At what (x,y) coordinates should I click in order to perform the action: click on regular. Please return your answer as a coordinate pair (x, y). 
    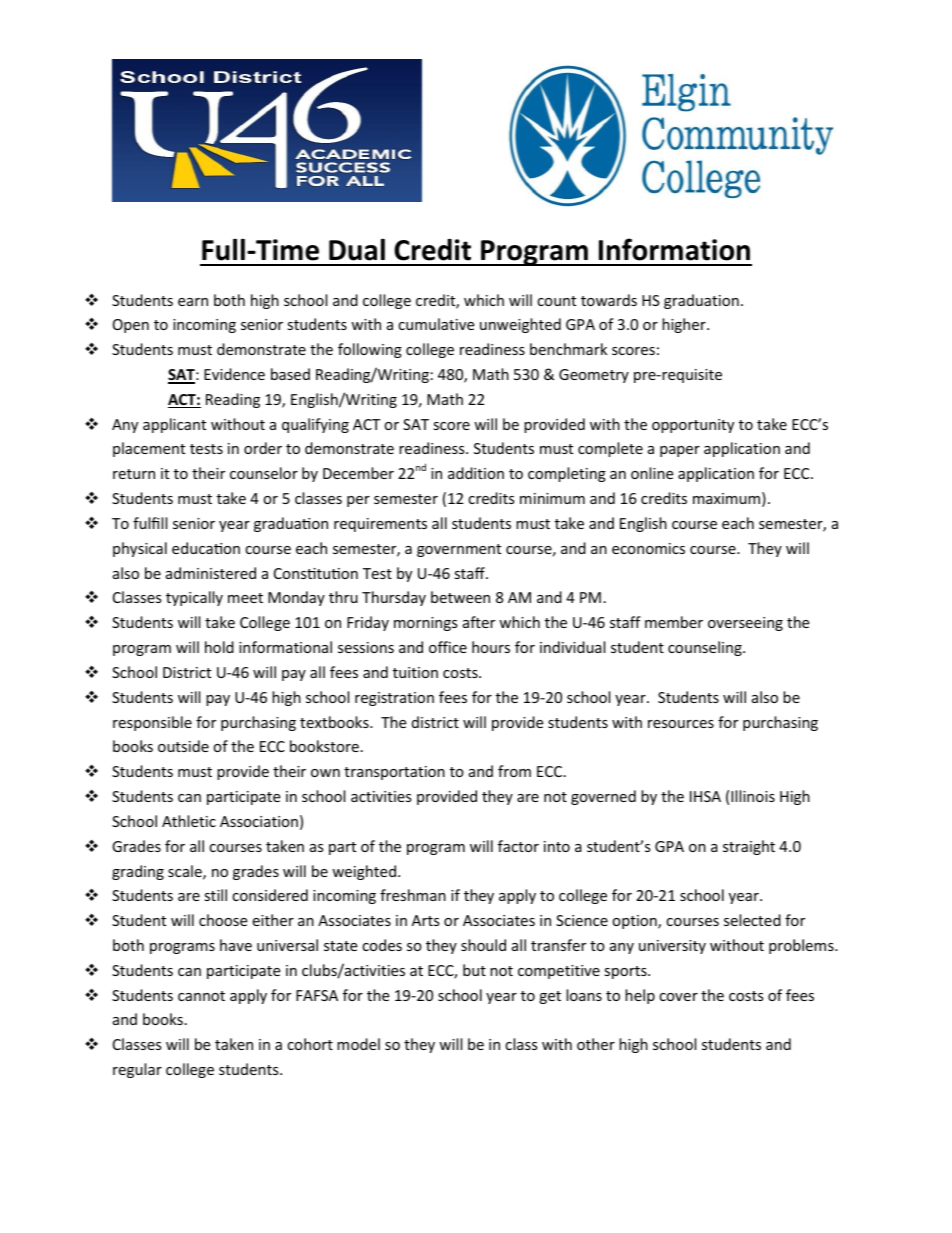
    Looking at the image, I should click on (137, 1070).
